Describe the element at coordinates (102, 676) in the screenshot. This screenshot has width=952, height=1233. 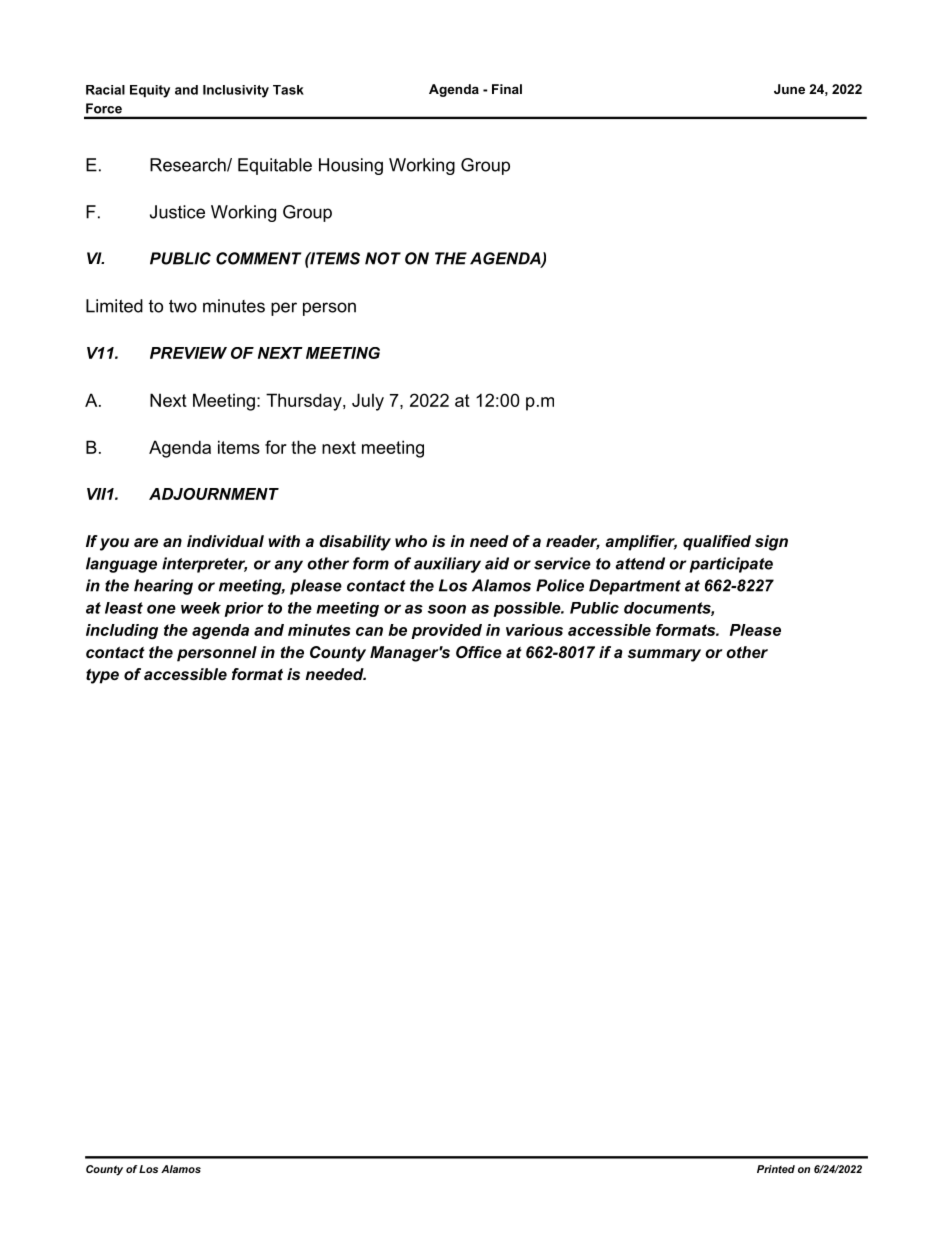
I see `type` at that location.
